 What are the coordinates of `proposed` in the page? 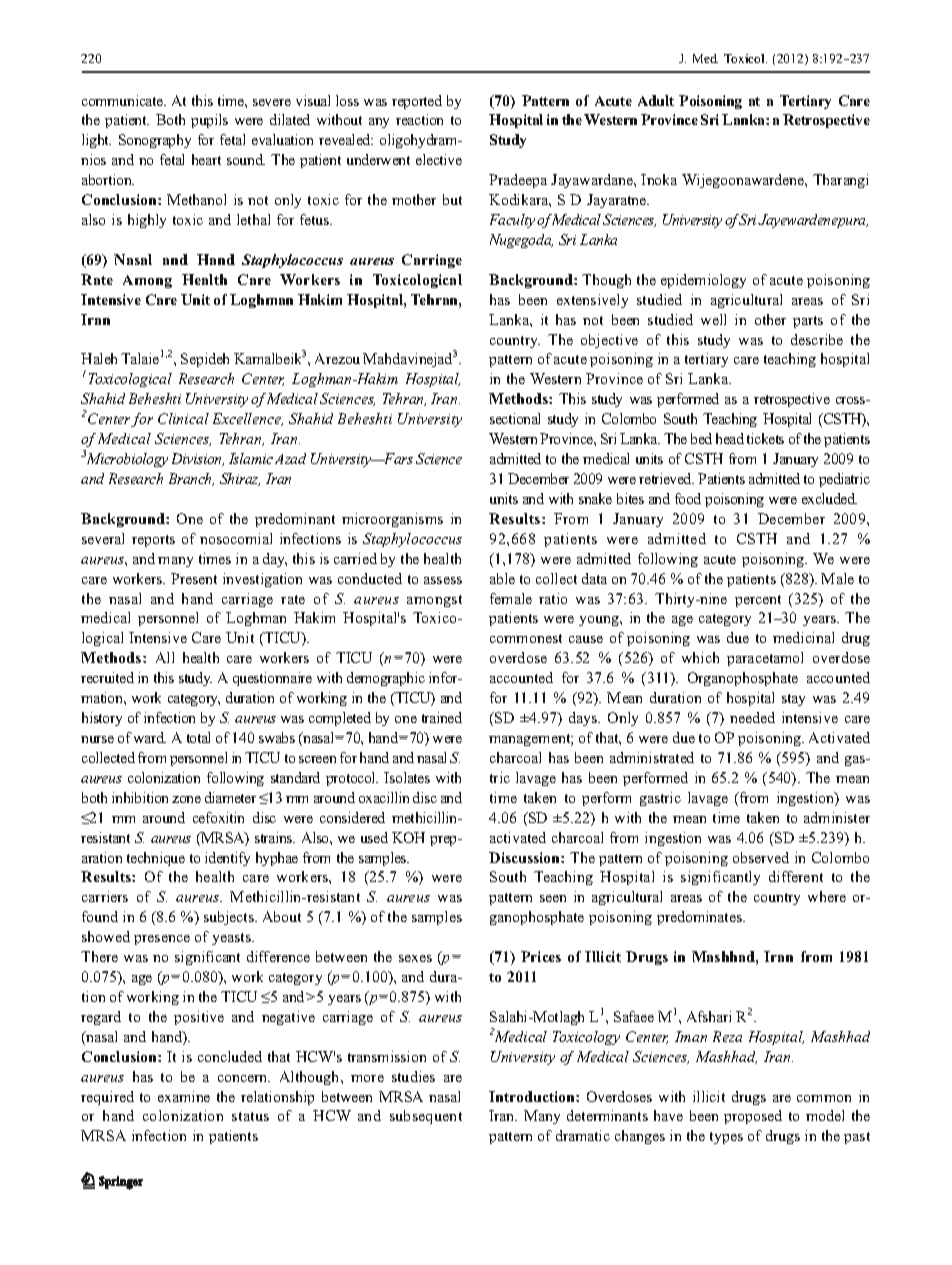 It's located at (753, 1117).
